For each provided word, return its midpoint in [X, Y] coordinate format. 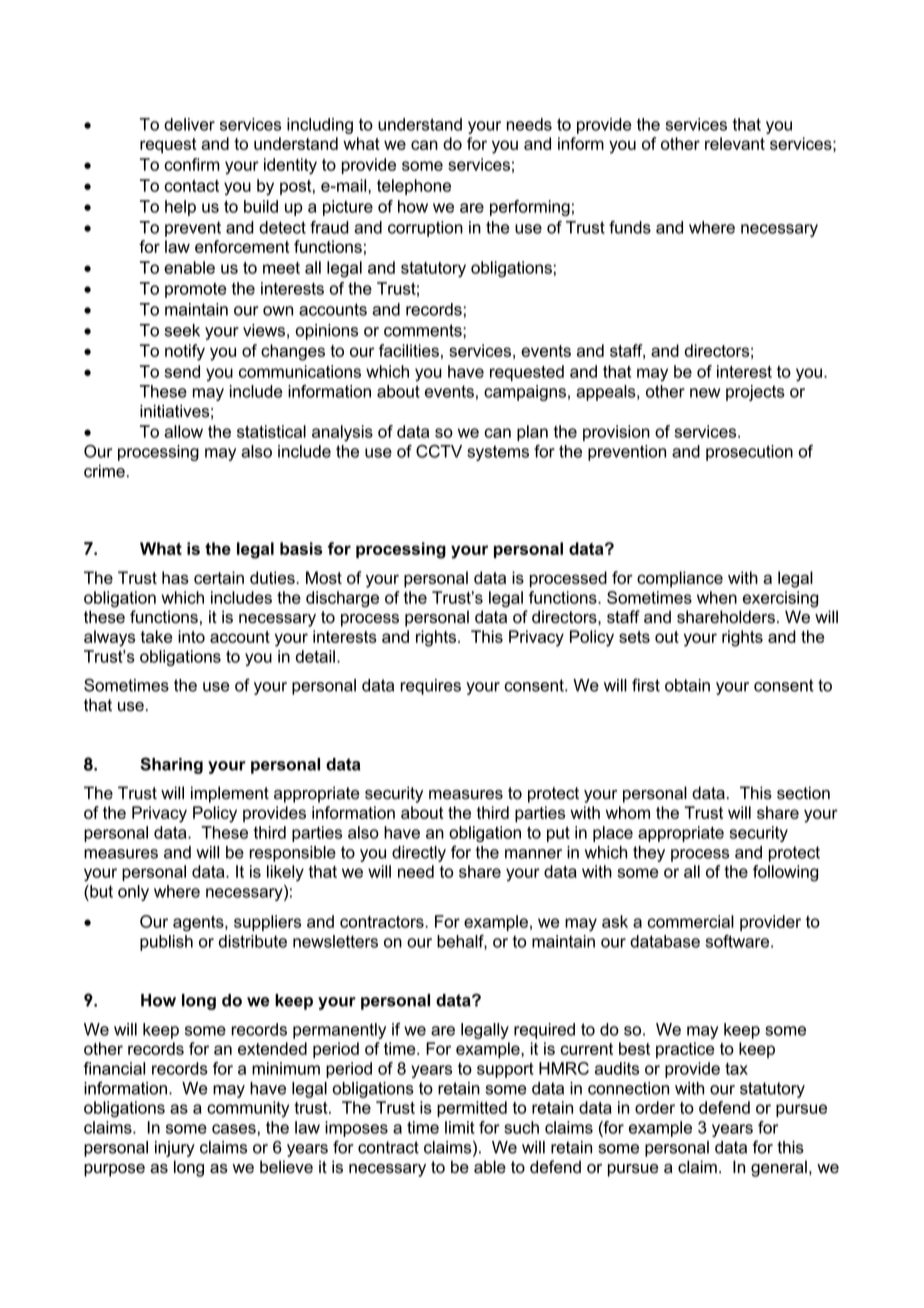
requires [430, 687]
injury [175, 1149]
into [191, 636]
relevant [735, 143]
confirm [192, 164]
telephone [414, 187]
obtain [687, 685]
